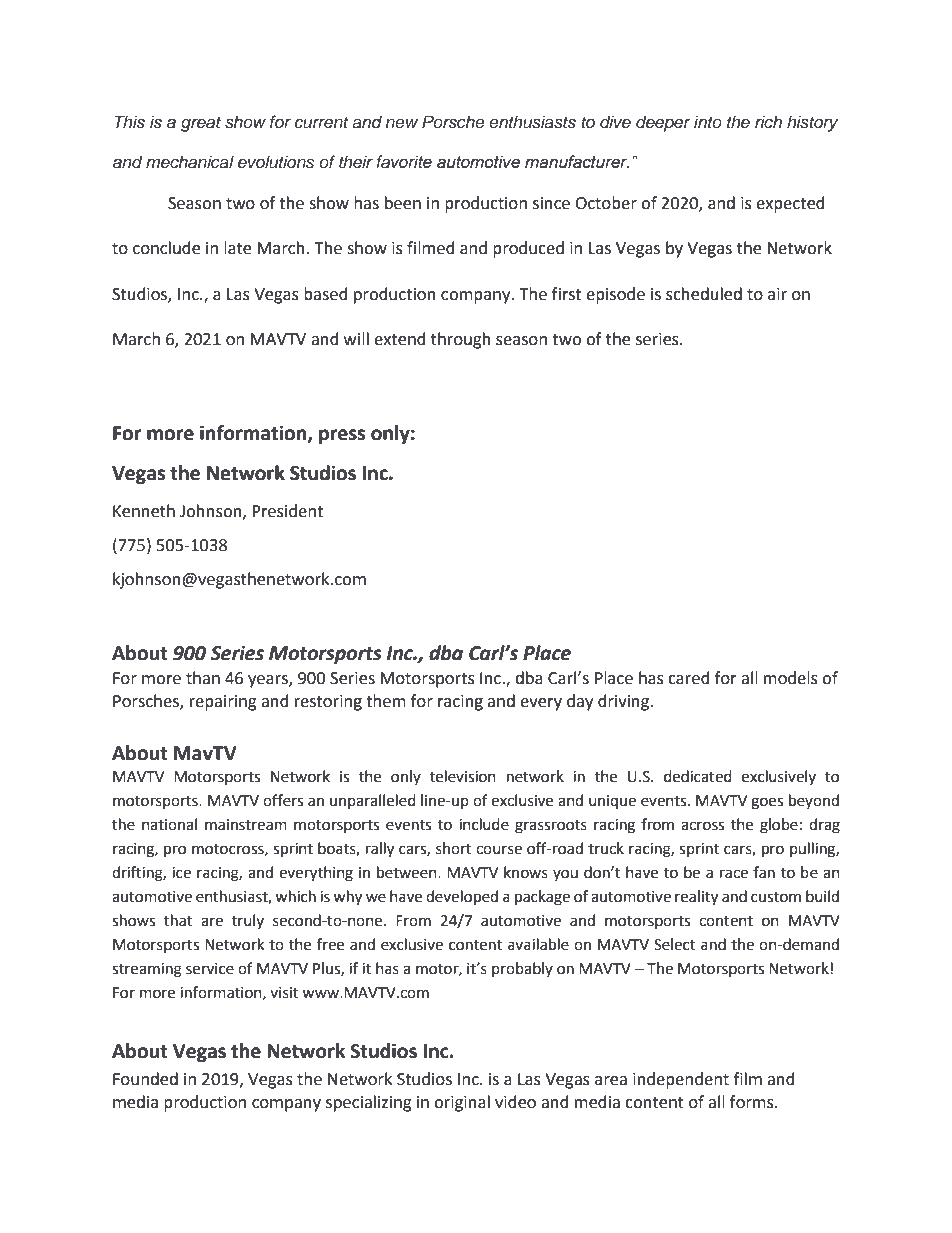 The height and width of the document is (1233, 952). Describe the element at coordinates (734, 874) in the document. I see `race` at that location.
